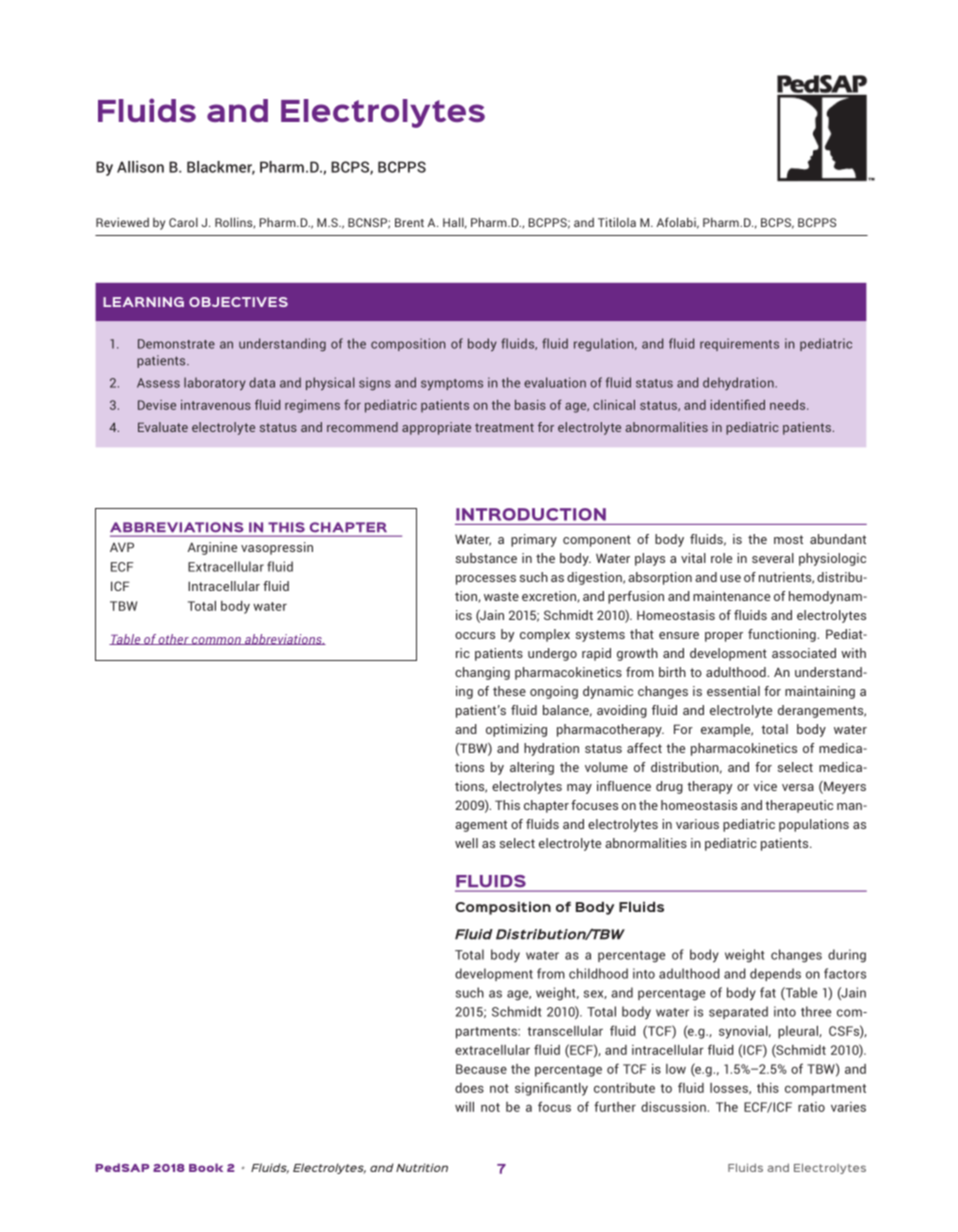  I want to click on most, so click(788, 539).
